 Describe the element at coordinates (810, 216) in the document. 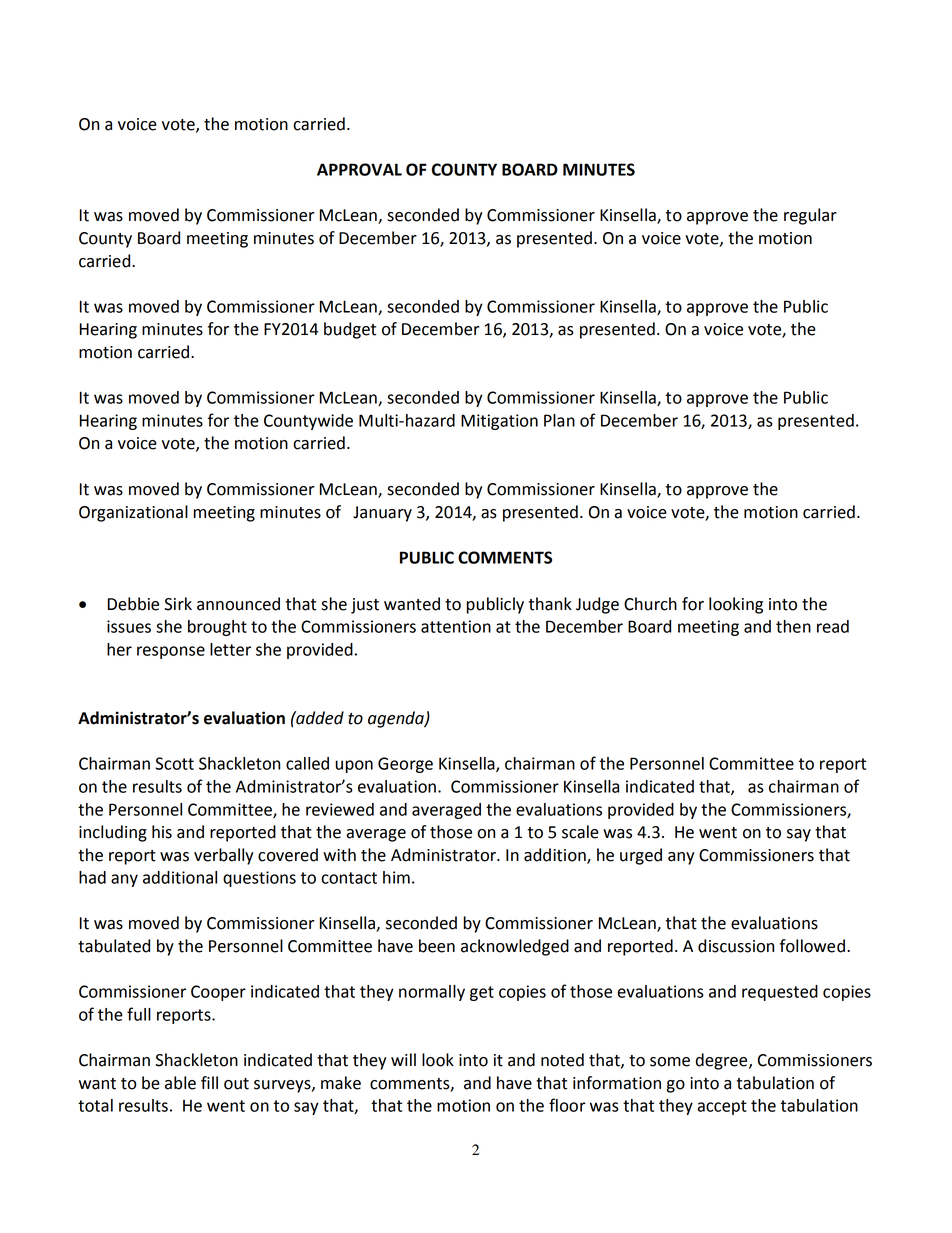

I see `regular` at that location.
